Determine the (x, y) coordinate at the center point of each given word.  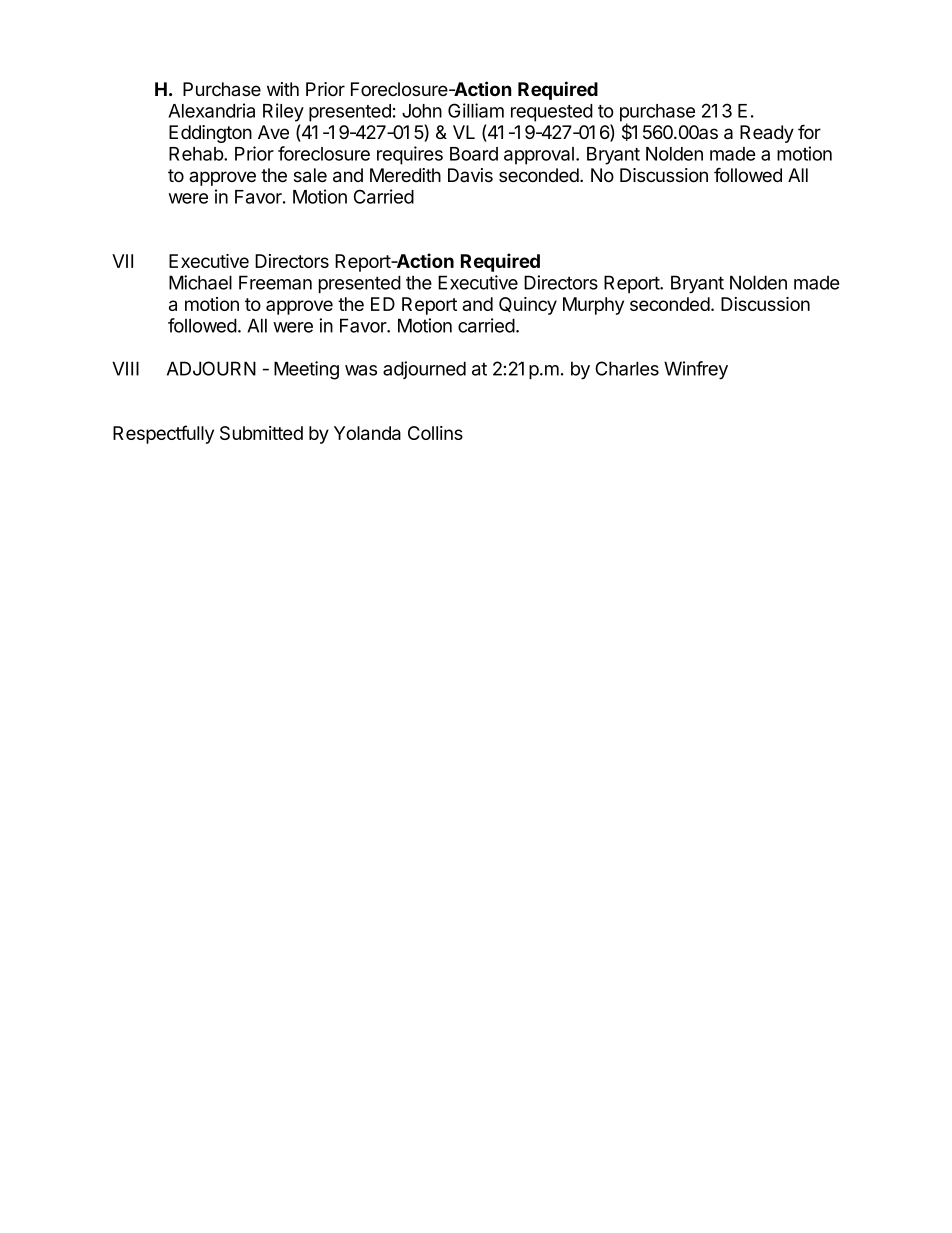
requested (552, 113)
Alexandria (211, 110)
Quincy (528, 306)
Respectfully (163, 434)
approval (539, 156)
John (422, 111)
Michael (200, 282)
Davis (470, 175)
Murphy (593, 306)
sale (310, 175)
